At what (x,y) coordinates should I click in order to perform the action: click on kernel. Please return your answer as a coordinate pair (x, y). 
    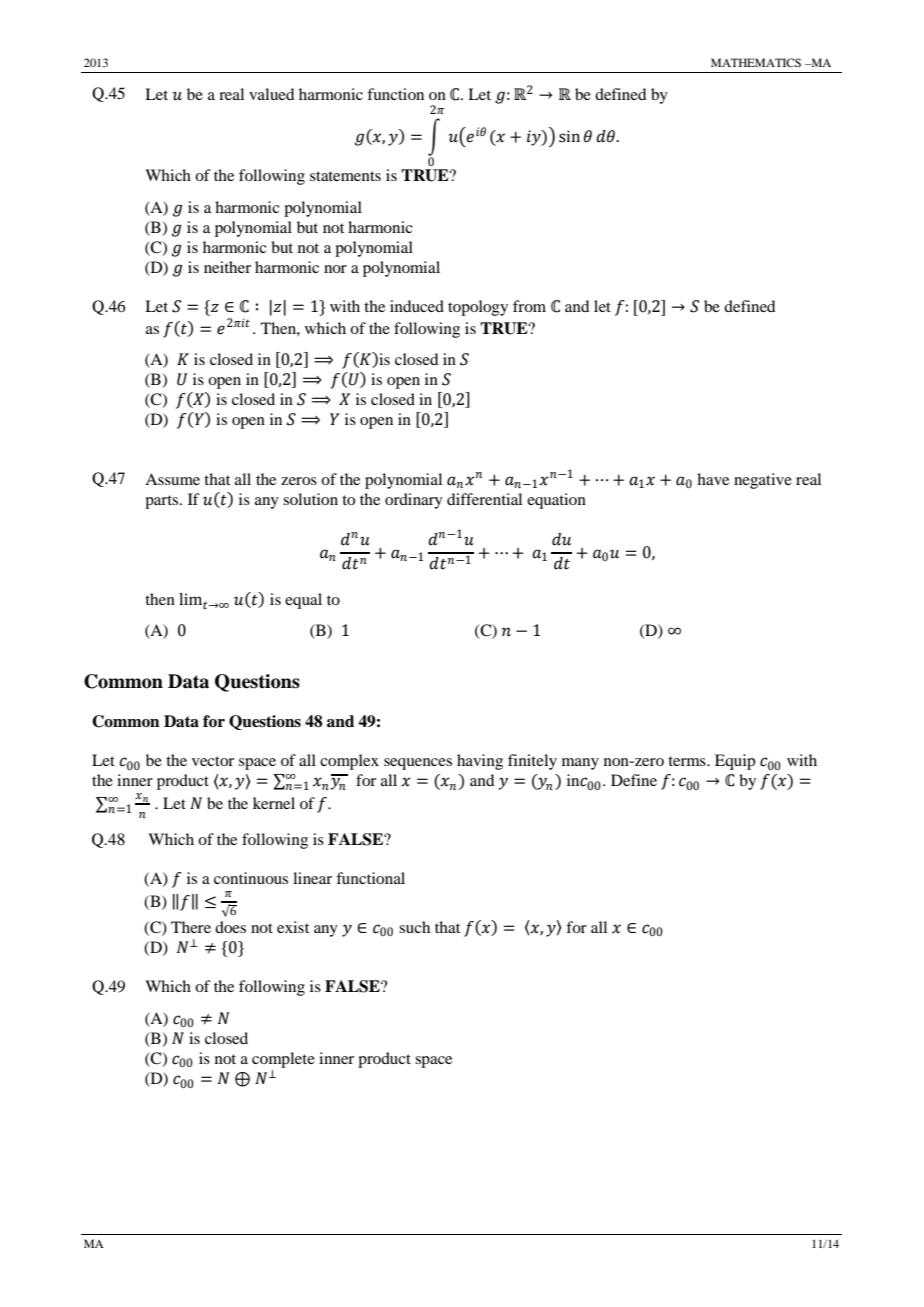
    Looking at the image, I should click on (274, 803).
